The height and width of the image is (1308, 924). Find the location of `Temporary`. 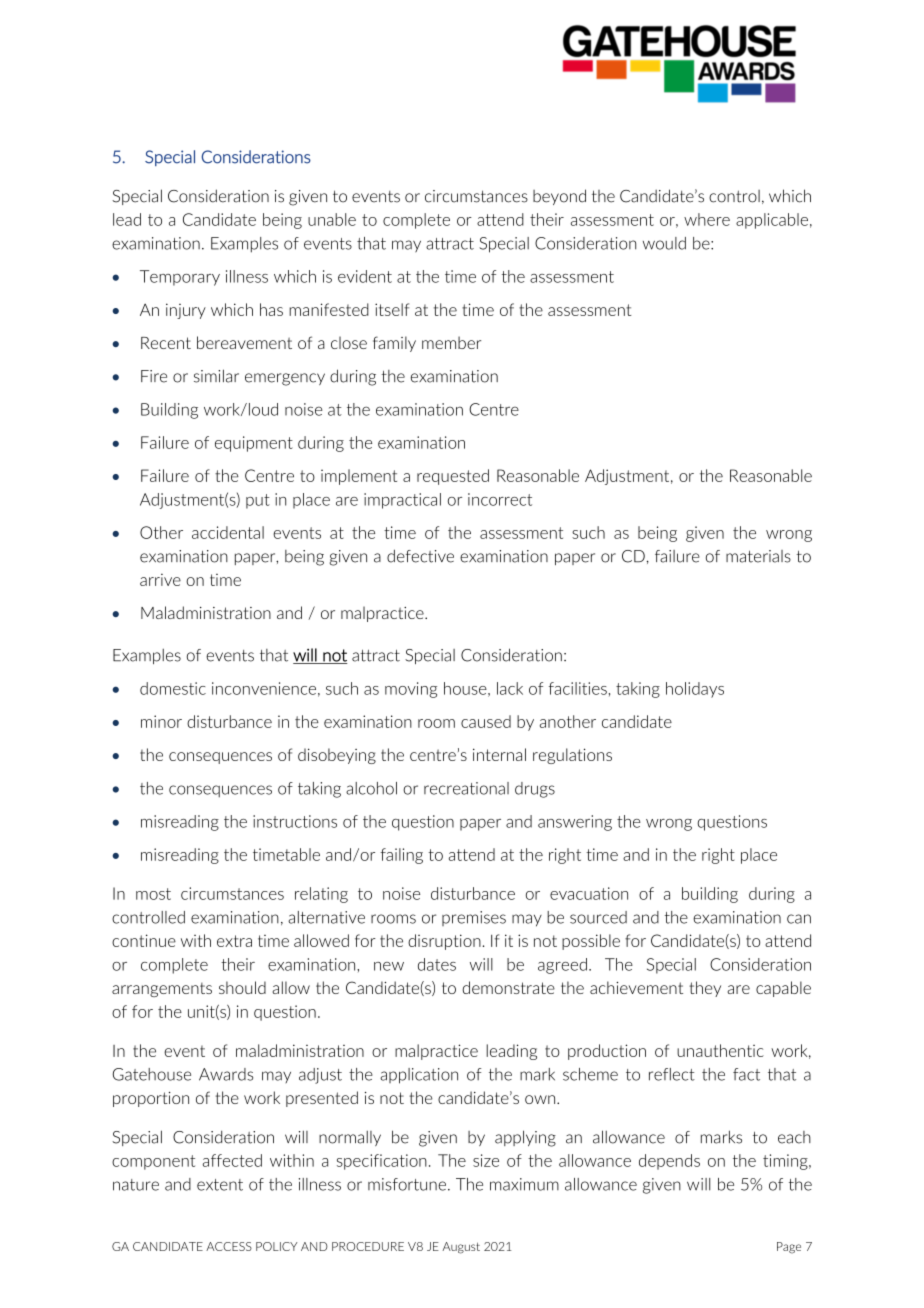

Temporary is located at coordinates (180, 278).
